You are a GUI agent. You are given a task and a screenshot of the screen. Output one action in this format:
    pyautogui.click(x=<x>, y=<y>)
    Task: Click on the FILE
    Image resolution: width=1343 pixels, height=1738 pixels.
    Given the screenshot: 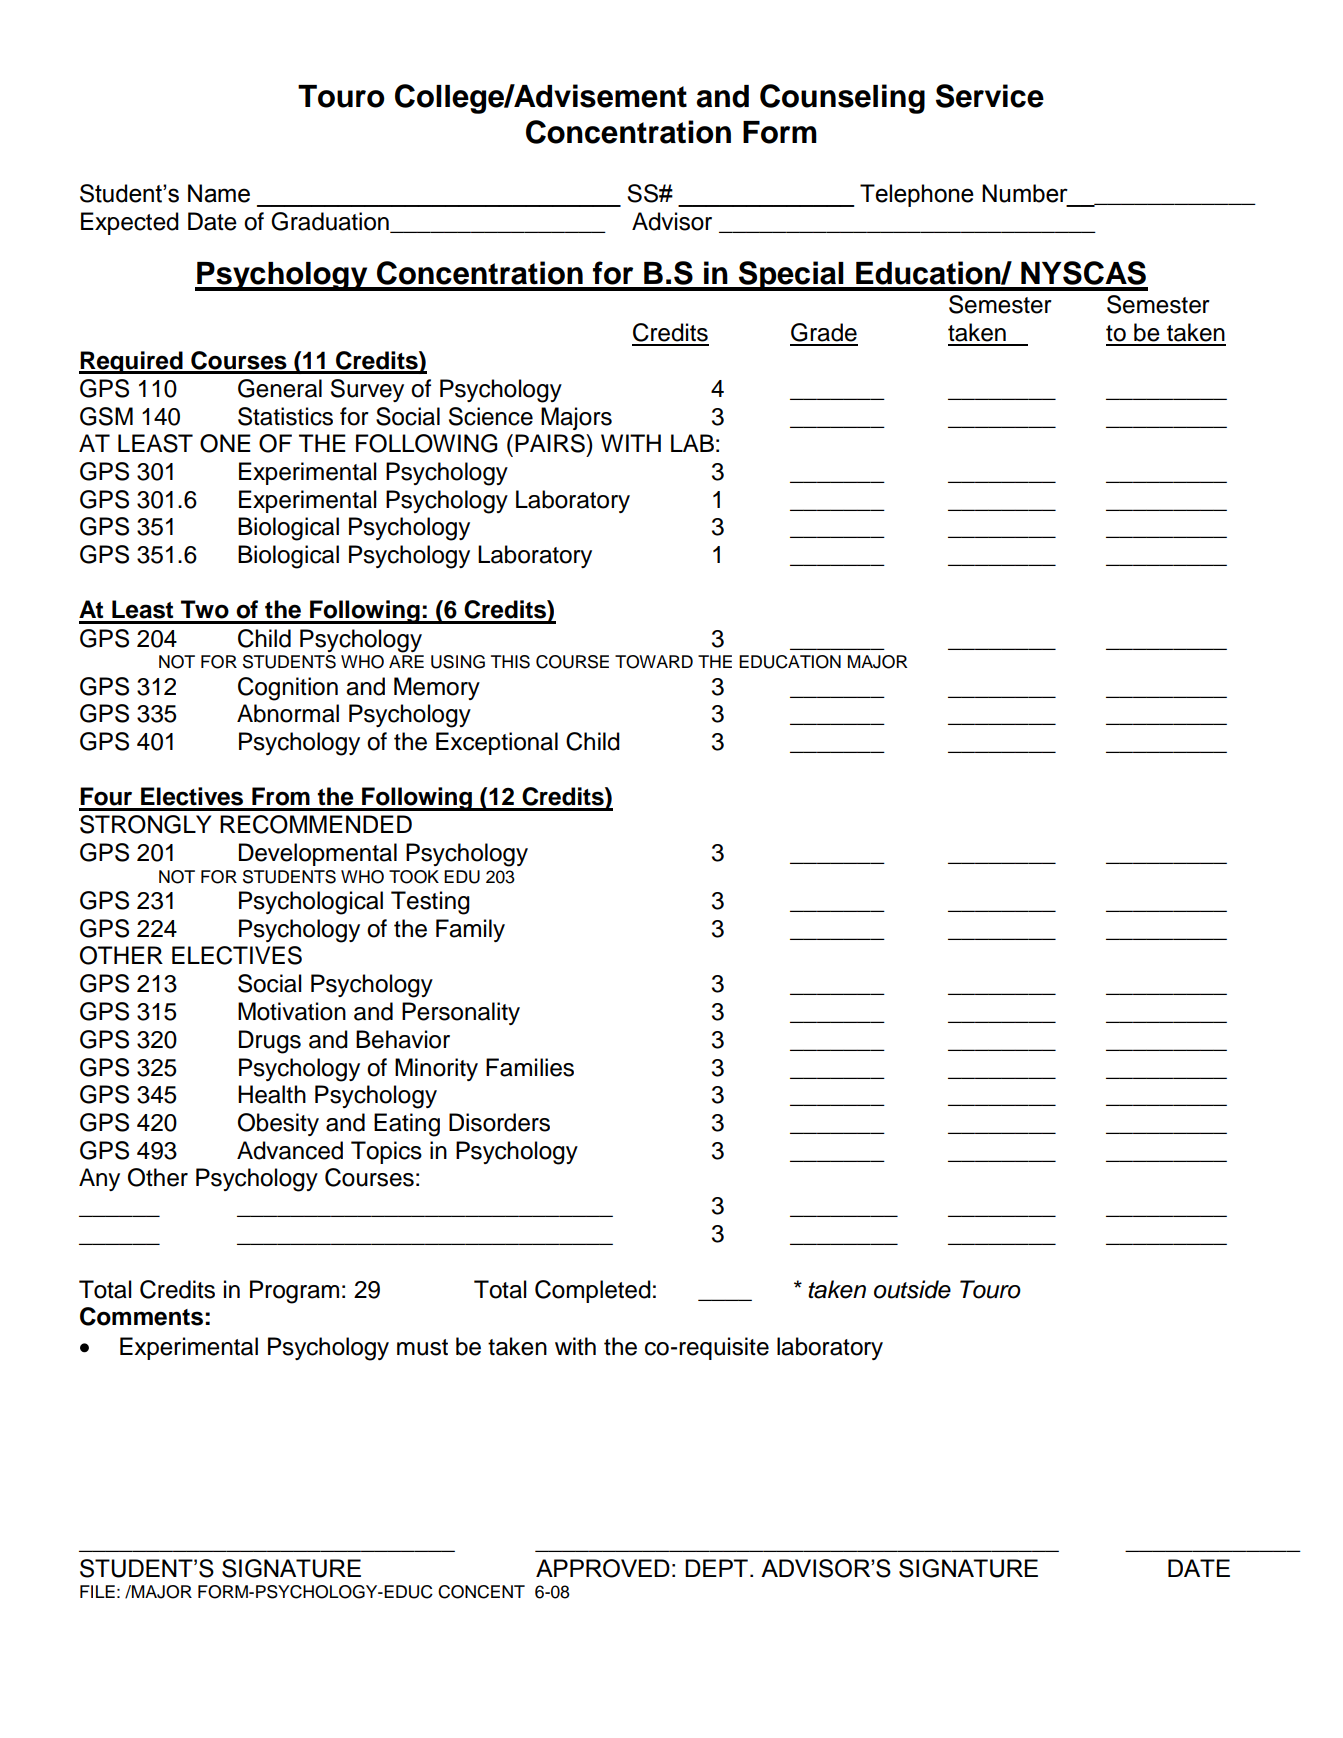 What is the action you would take?
    pyautogui.click(x=97, y=1591)
